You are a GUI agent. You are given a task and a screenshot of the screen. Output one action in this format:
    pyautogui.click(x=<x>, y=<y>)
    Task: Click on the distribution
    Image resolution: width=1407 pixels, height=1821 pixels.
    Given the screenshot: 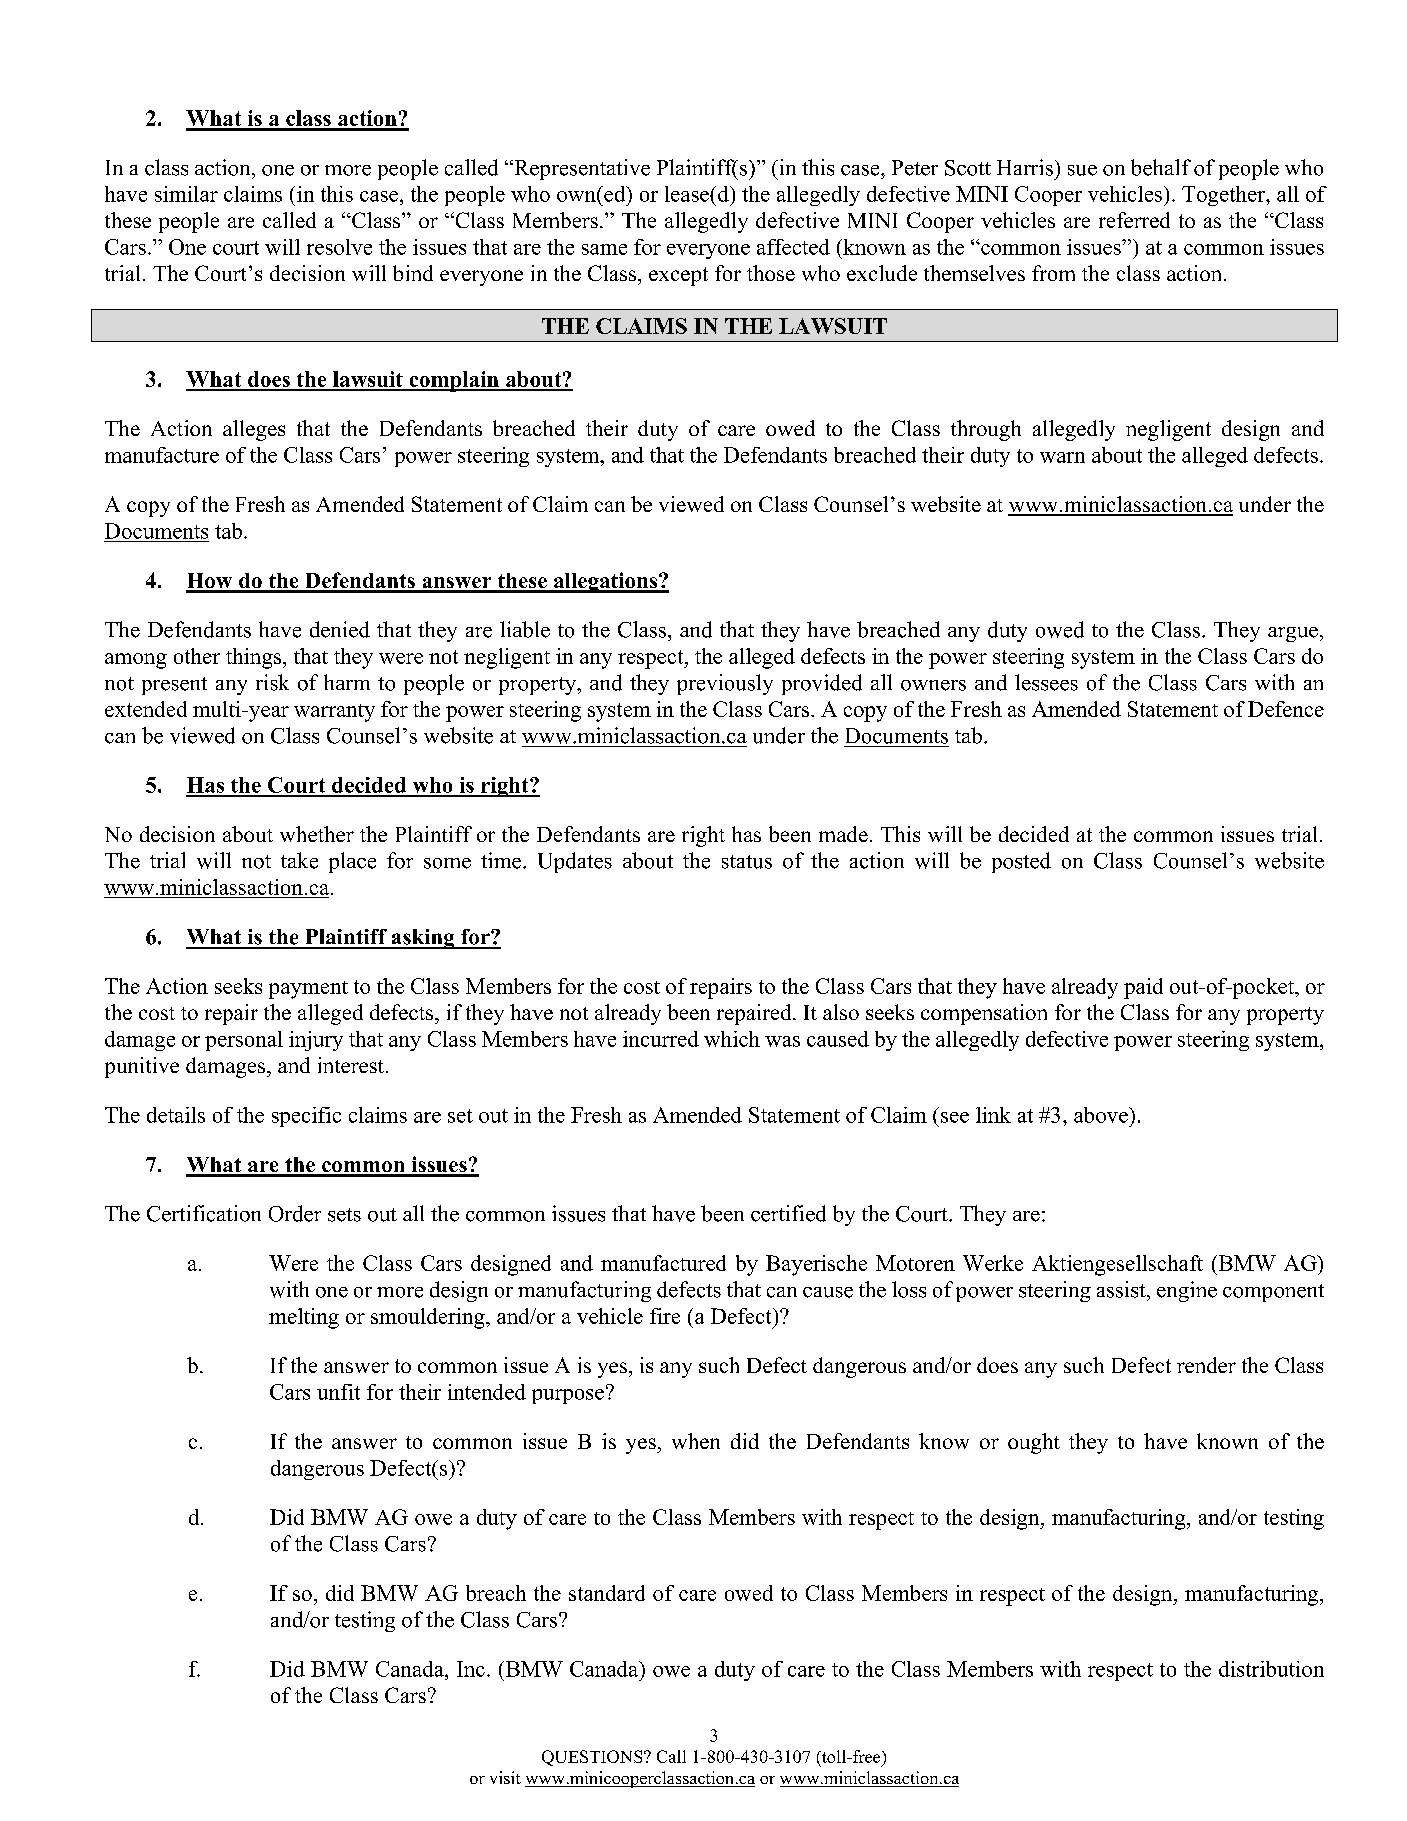 What is the action you would take?
    pyautogui.click(x=1271, y=1669)
